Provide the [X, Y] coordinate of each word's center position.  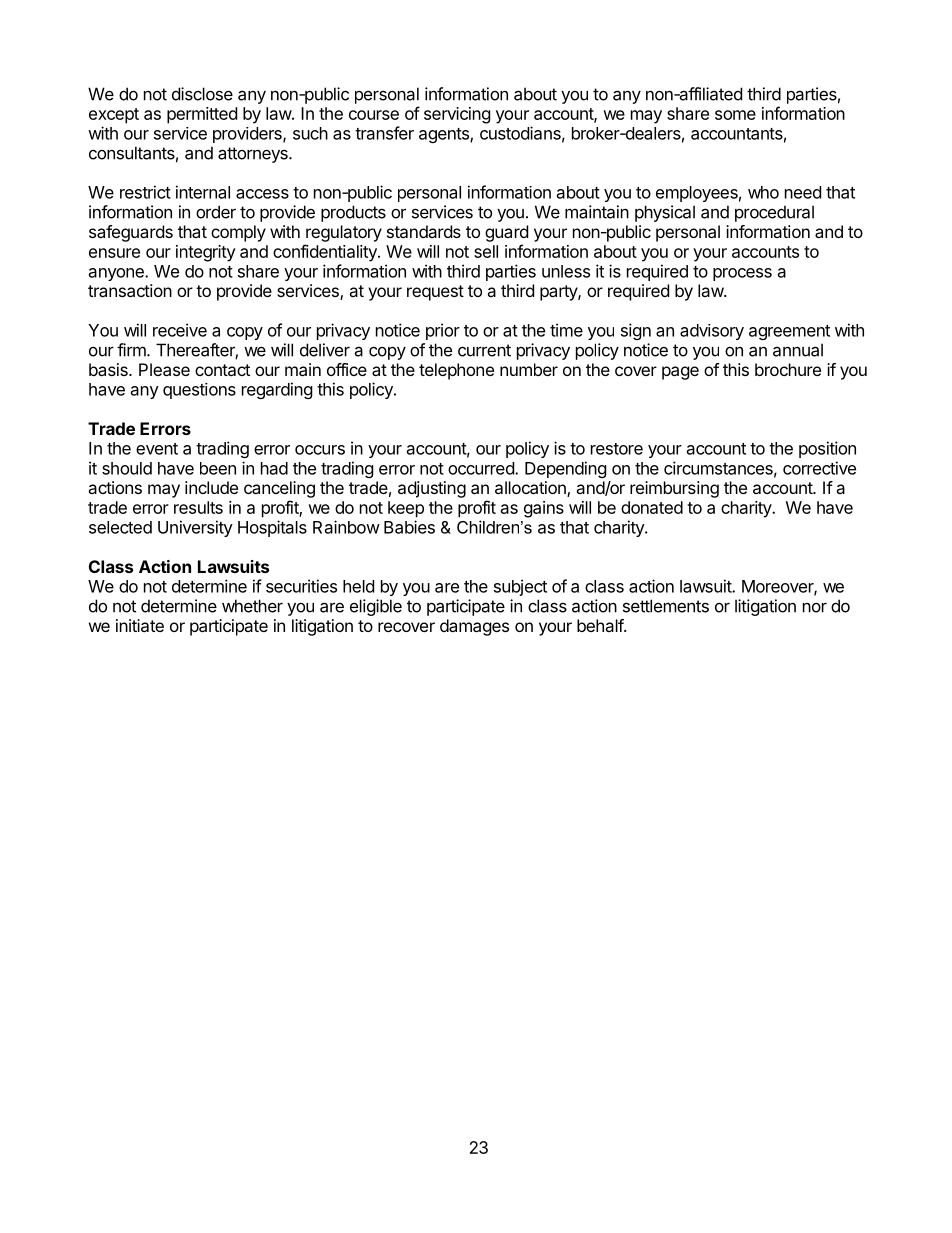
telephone [456, 371]
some [735, 115]
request [435, 293]
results [198, 507]
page [680, 373]
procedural [774, 213]
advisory [712, 332]
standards [424, 231]
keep [406, 509]
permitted [202, 115]
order [216, 212]
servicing [457, 115]
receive [180, 330]
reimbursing [674, 489]
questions [199, 391]
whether [252, 606]
